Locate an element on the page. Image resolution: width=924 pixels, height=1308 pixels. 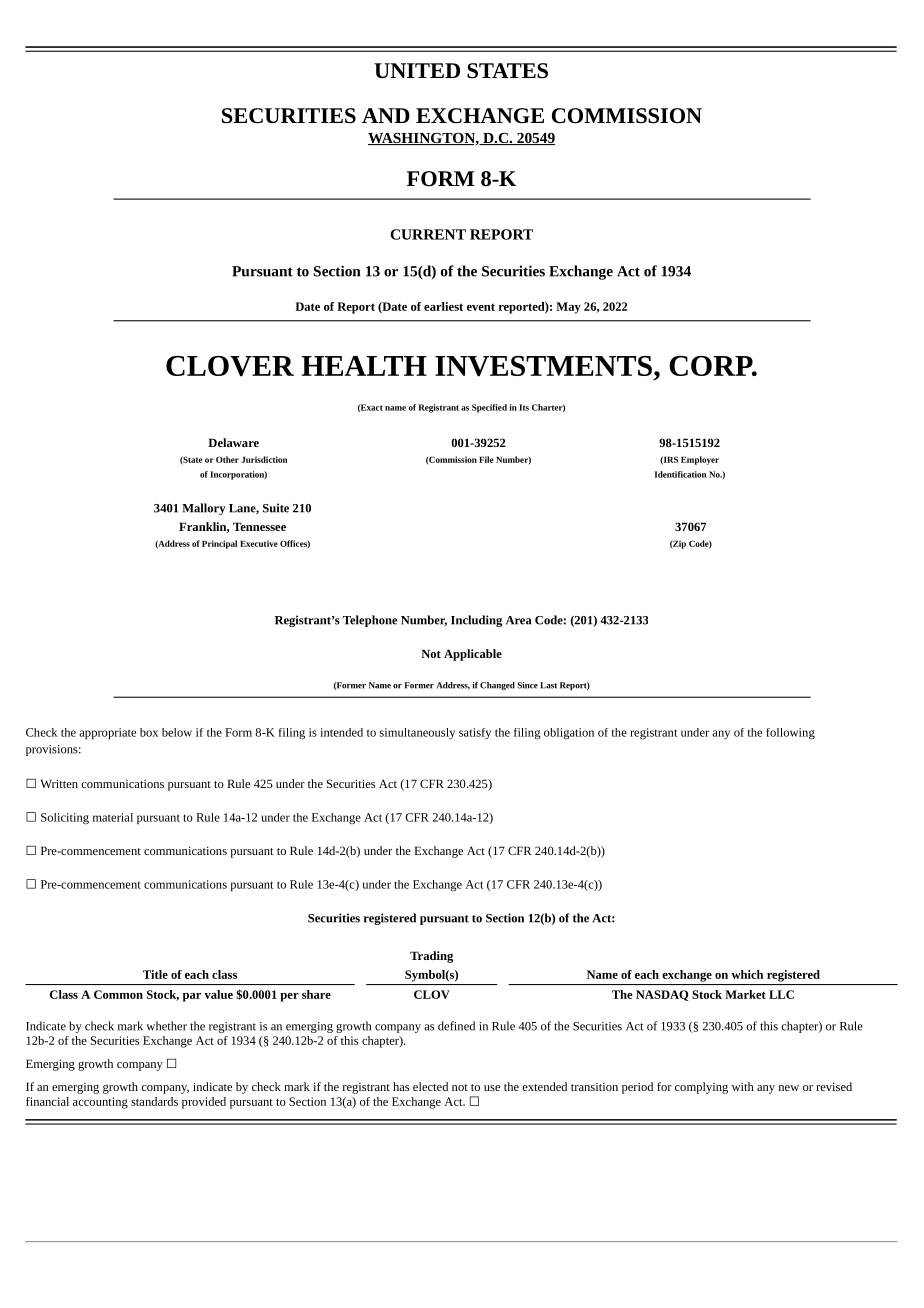
elected is located at coordinates (430, 1086).
